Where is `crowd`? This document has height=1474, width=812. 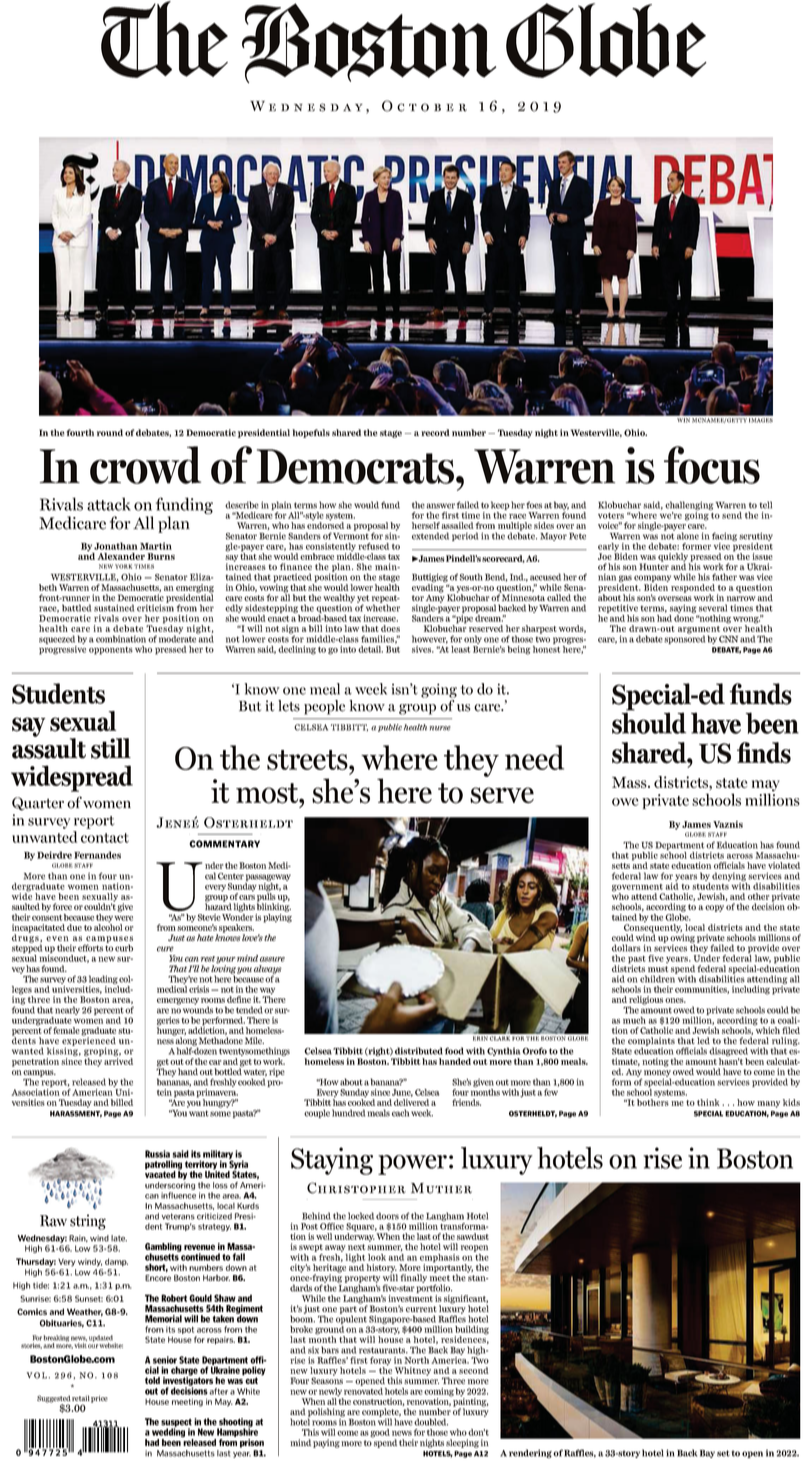 crowd is located at coordinates (145, 465).
